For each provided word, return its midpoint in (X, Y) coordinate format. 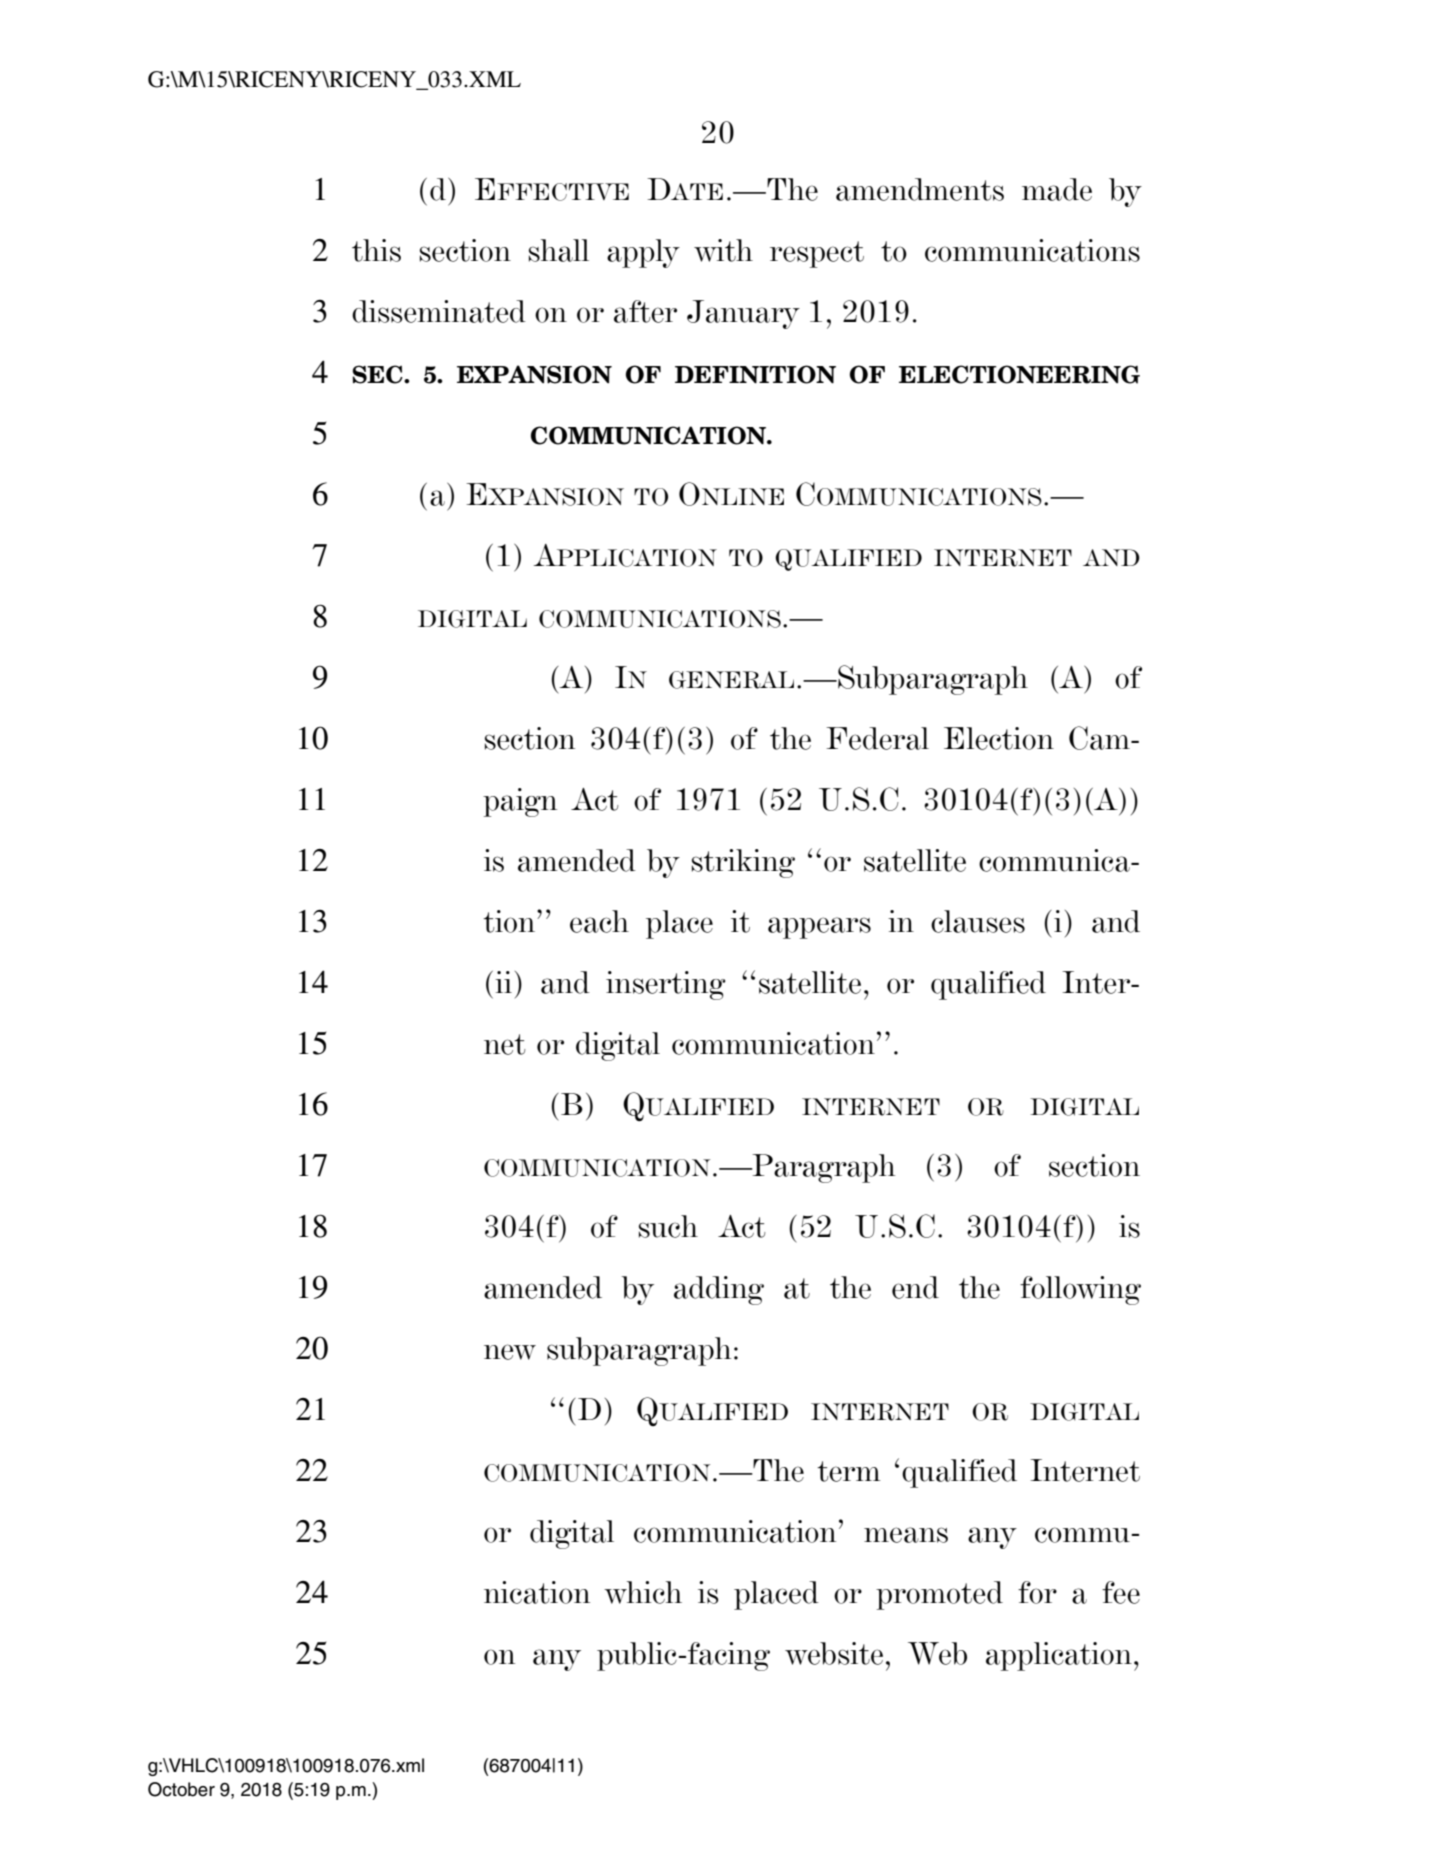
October (181, 1789)
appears (819, 928)
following (1080, 1290)
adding (719, 1290)
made (1057, 189)
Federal (877, 738)
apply (643, 253)
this (376, 250)
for (1037, 1592)
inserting (666, 985)
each (599, 921)
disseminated (439, 311)
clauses (978, 921)
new (510, 1352)
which (643, 1592)
